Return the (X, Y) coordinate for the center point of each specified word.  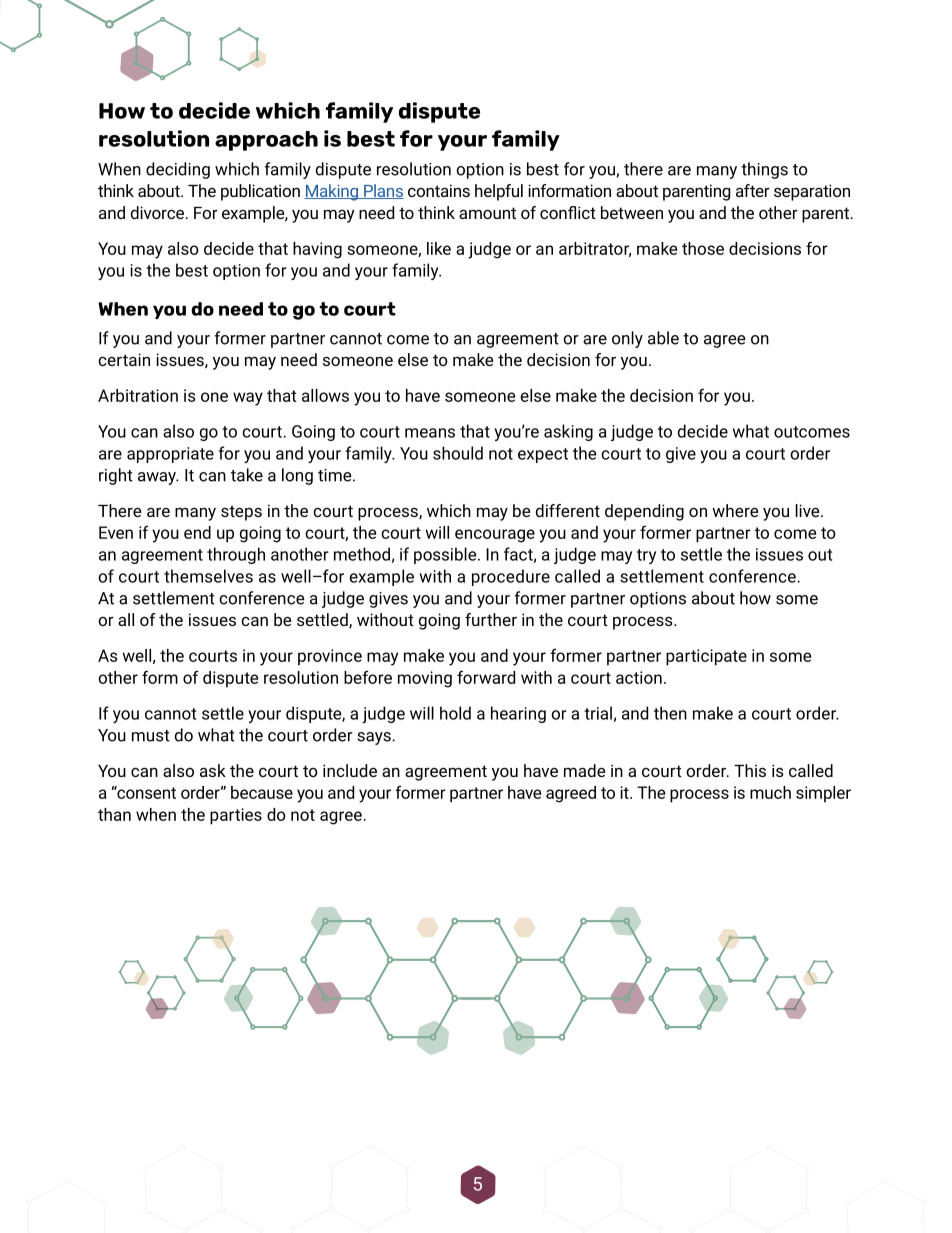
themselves (208, 576)
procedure (511, 577)
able (663, 338)
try (646, 556)
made (584, 770)
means (430, 433)
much (770, 792)
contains (439, 190)
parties (236, 816)
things (764, 170)
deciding (178, 170)
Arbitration (138, 395)
